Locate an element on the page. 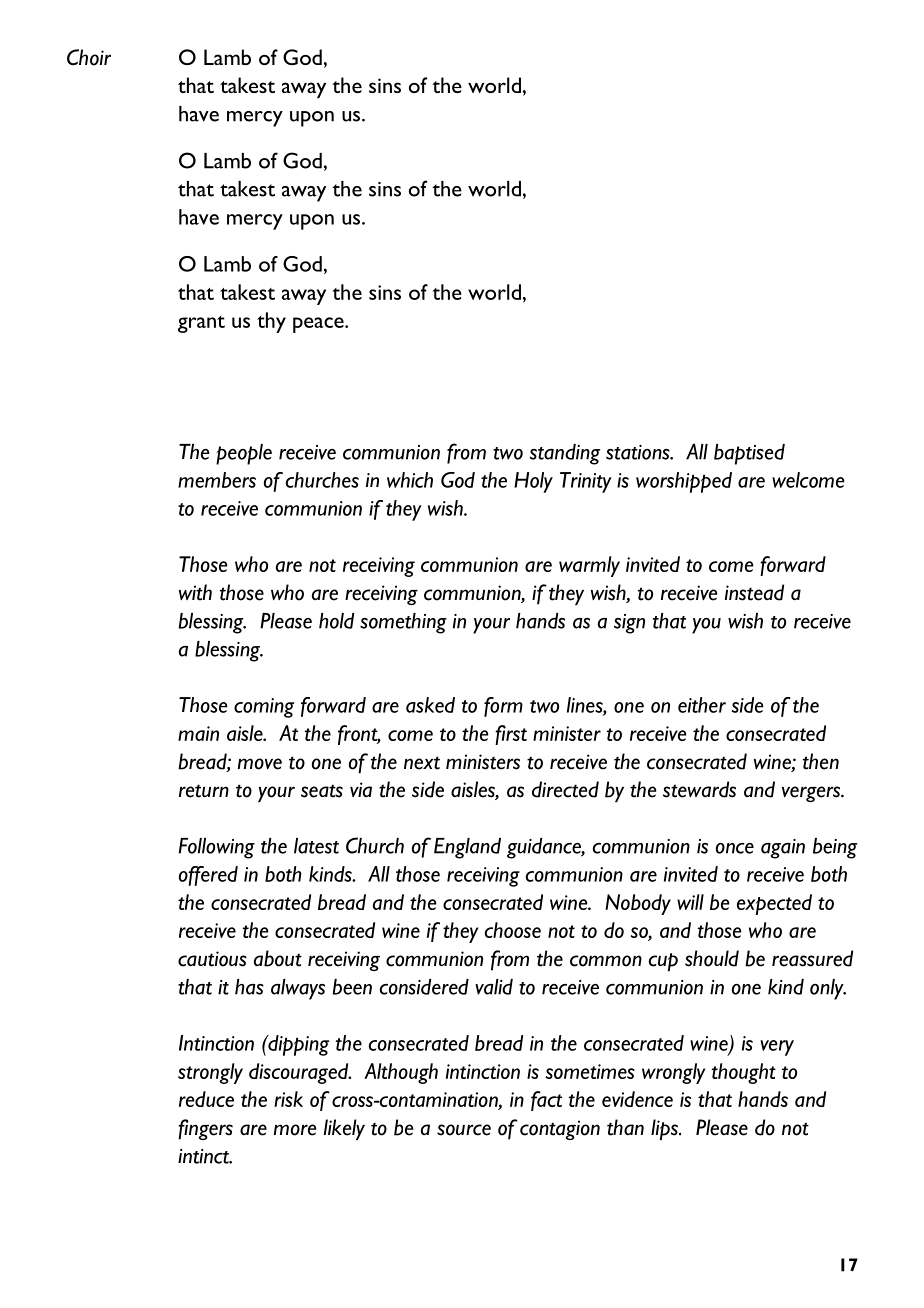  baptised is located at coordinates (749, 454).
